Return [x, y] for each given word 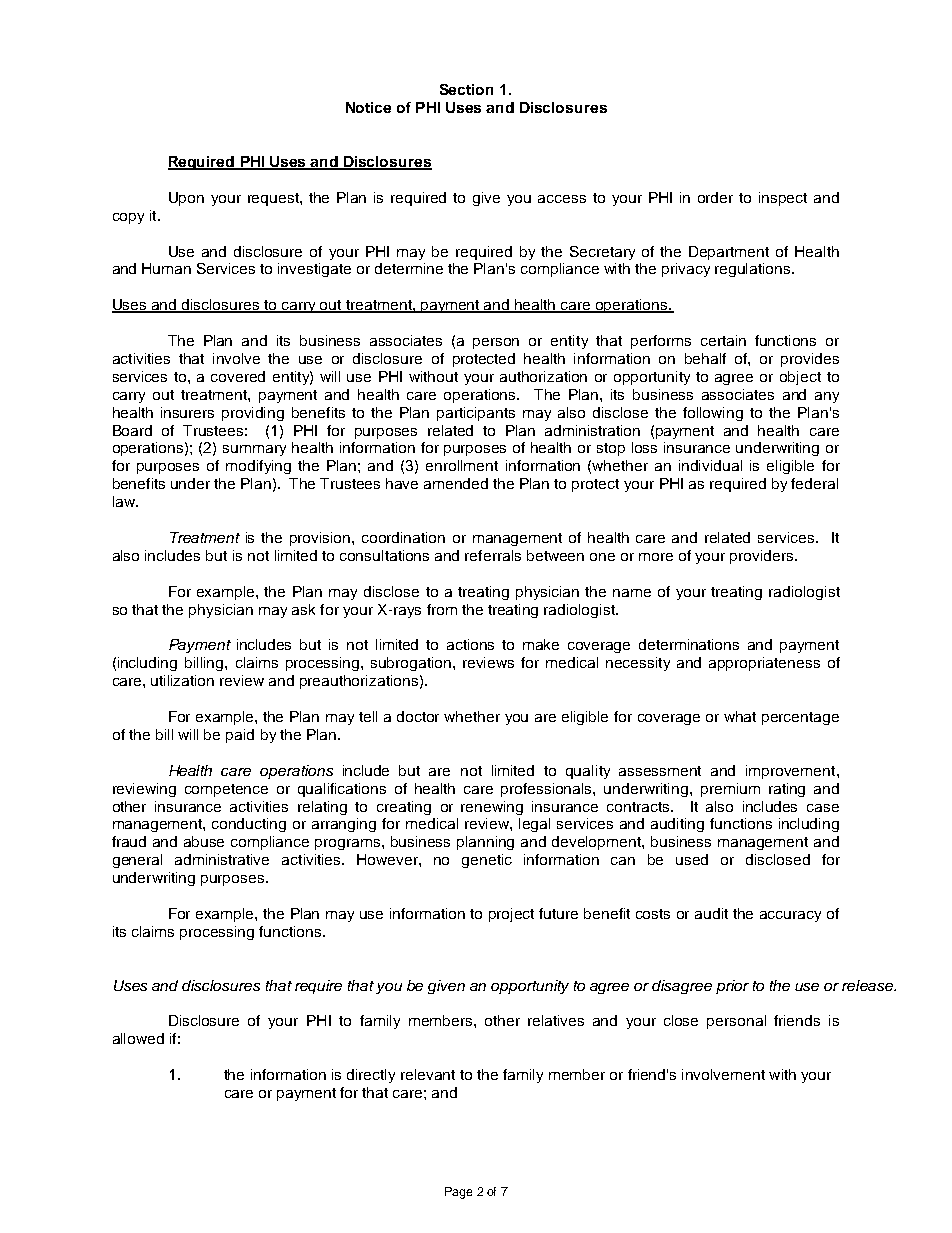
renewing [492, 808]
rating [787, 790]
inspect [783, 199]
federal [814, 483]
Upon [186, 199]
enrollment [462, 465]
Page [458, 1193]
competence [226, 790]
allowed [138, 1038]
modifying [258, 467]
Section [466, 89]
